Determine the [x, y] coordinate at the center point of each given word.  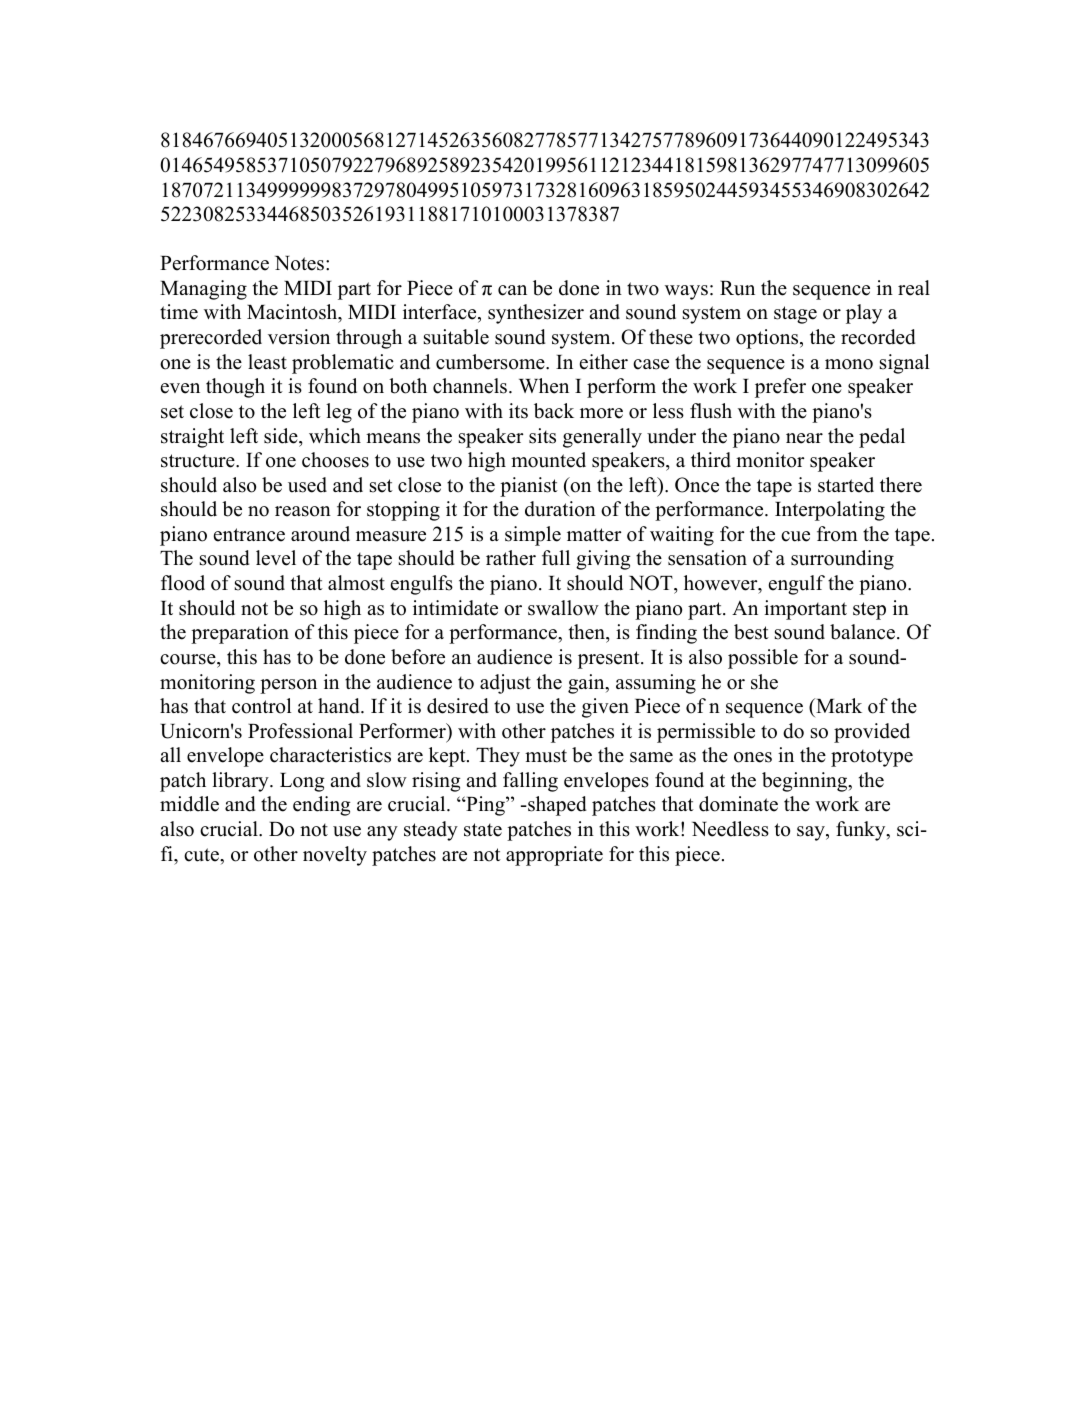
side [282, 436]
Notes [299, 263]
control [262, 706]
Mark [838, 705]
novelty [335, 856]
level [276, 558]
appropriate [554, 856]
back [554, 411]
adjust [505, 684]
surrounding [842, 560]
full [556, 558]
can [512, 290]
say [812, 833]
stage [795, 315]
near [804, 438]
